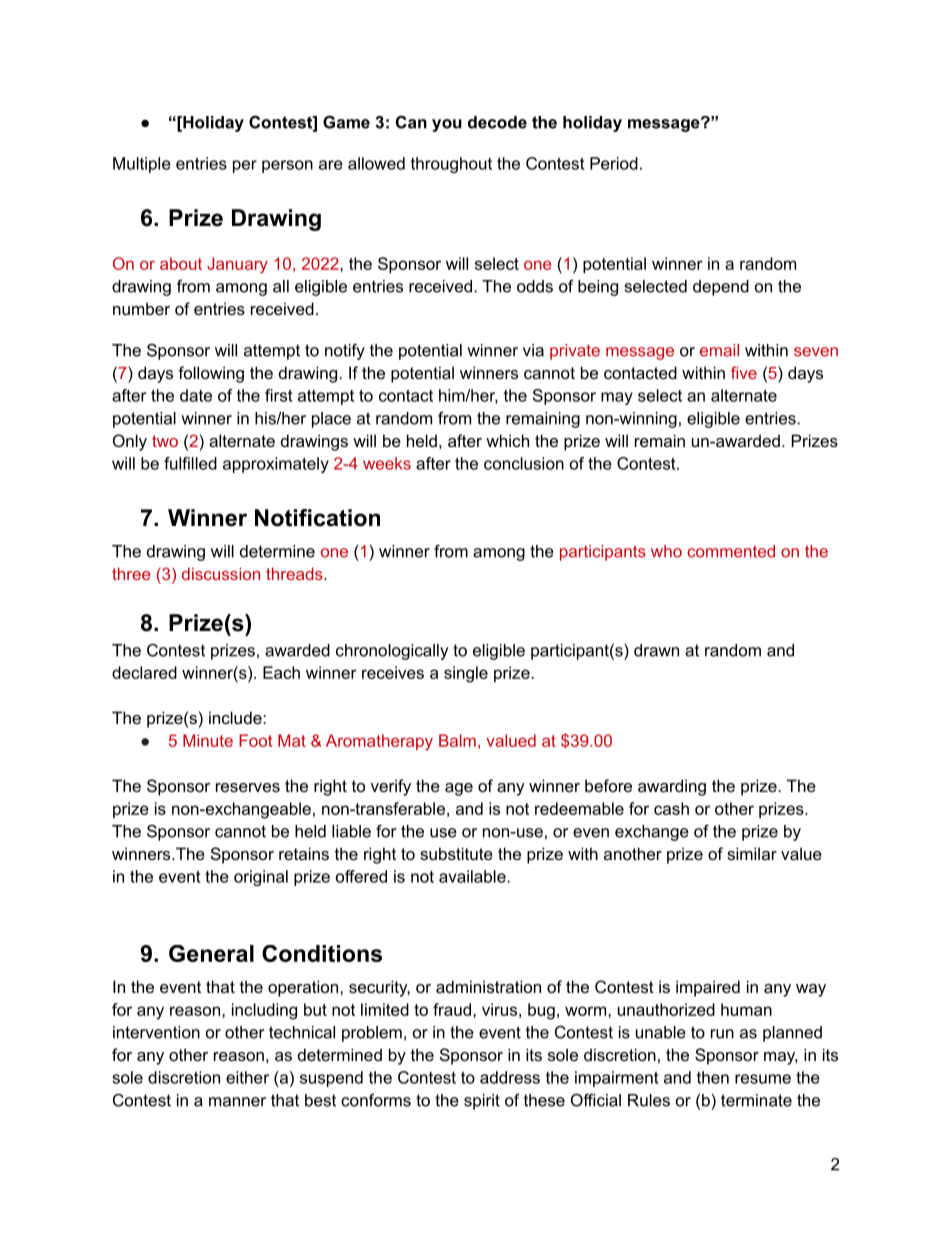 The image size is (952, 1233). I want to click on throughout, so click(451, 165).
